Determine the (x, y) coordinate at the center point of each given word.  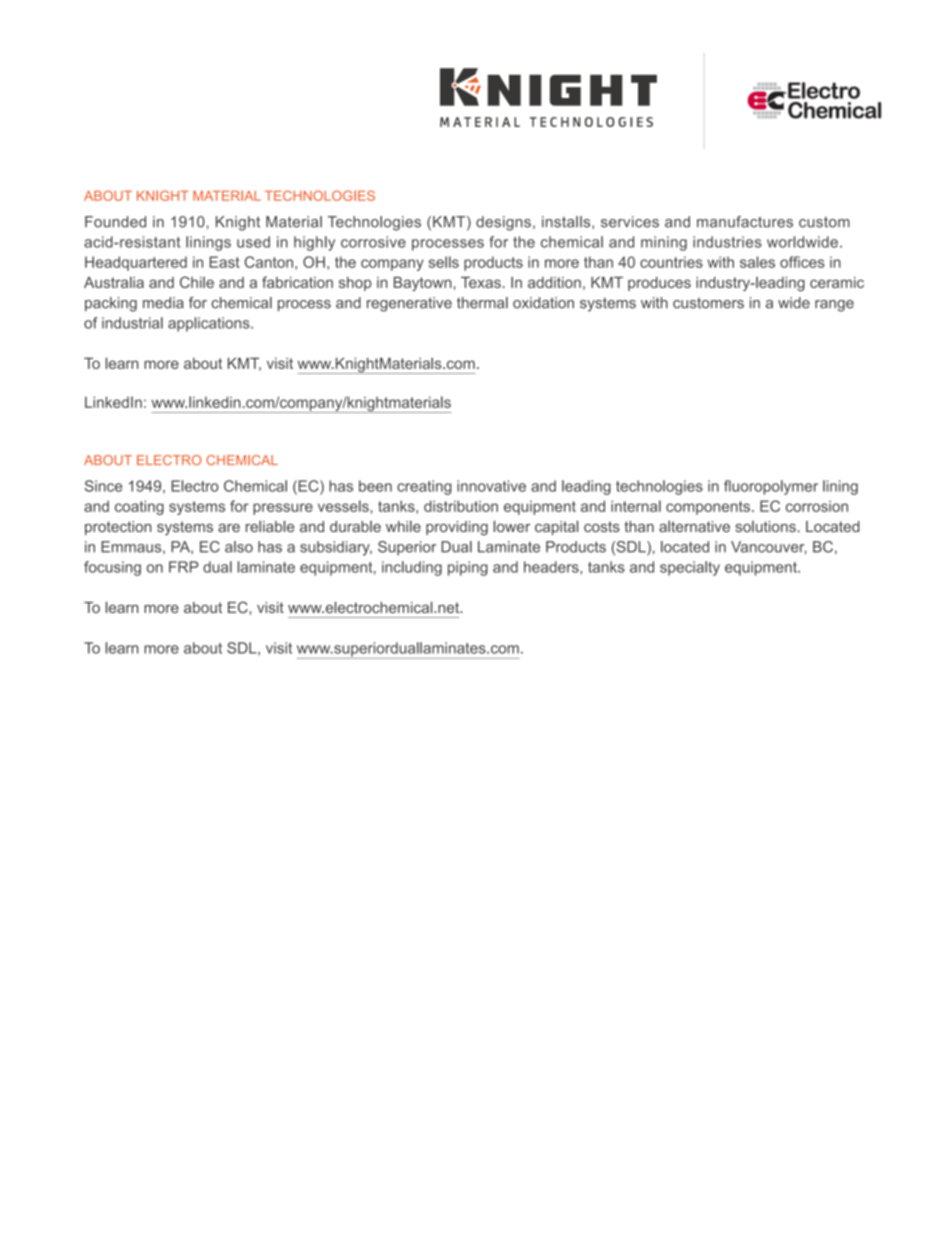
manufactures (745, 222)
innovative (491, 486)
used (253, 242)
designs (503, 223)
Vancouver (769, 547)
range (834, 306)
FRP (184, 567)
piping (468, 568)
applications (210, 324)
